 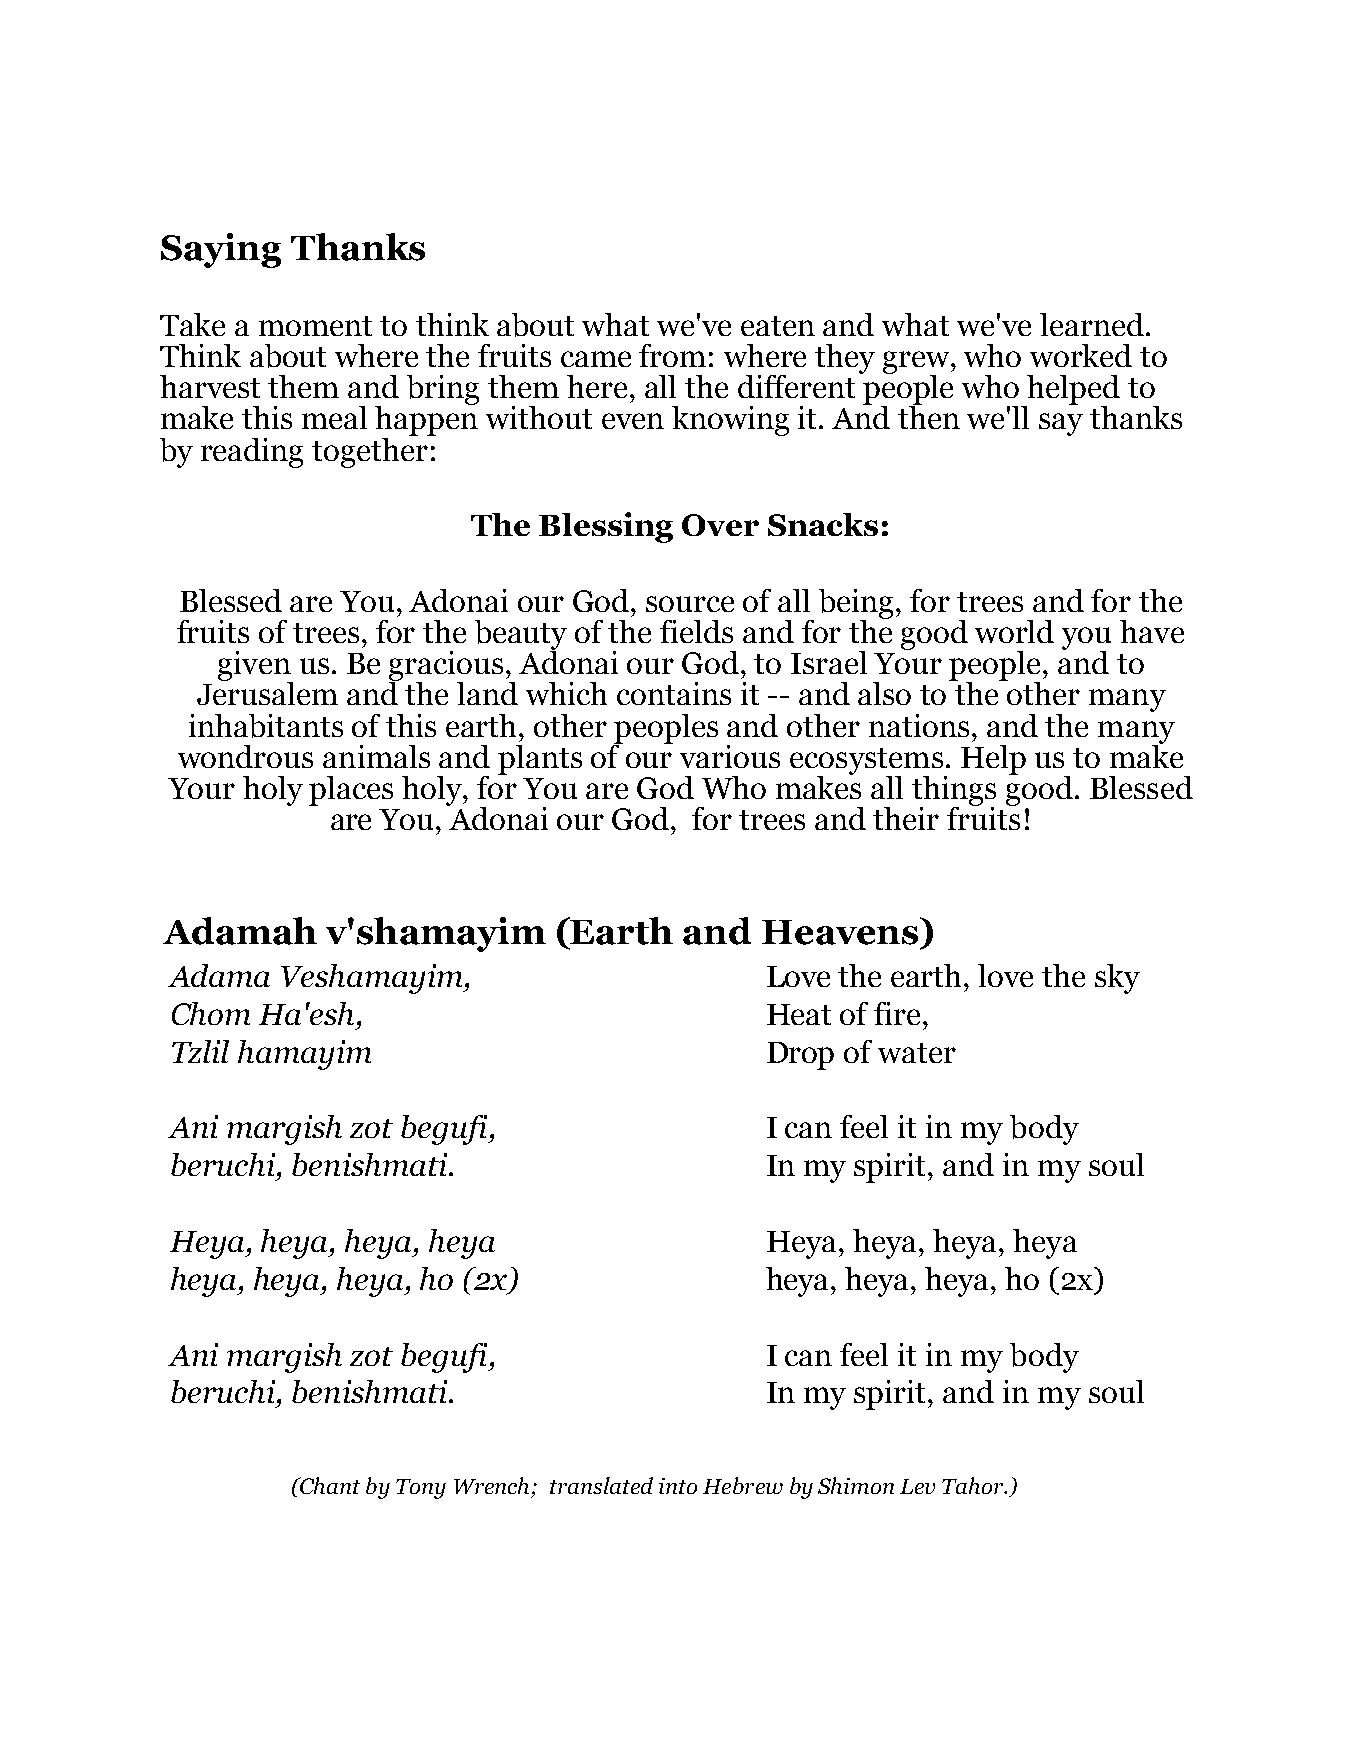 What do you see at coordinates (315, 326) in the screenshot?
I see `moment` at bounding box center [315, 326].
